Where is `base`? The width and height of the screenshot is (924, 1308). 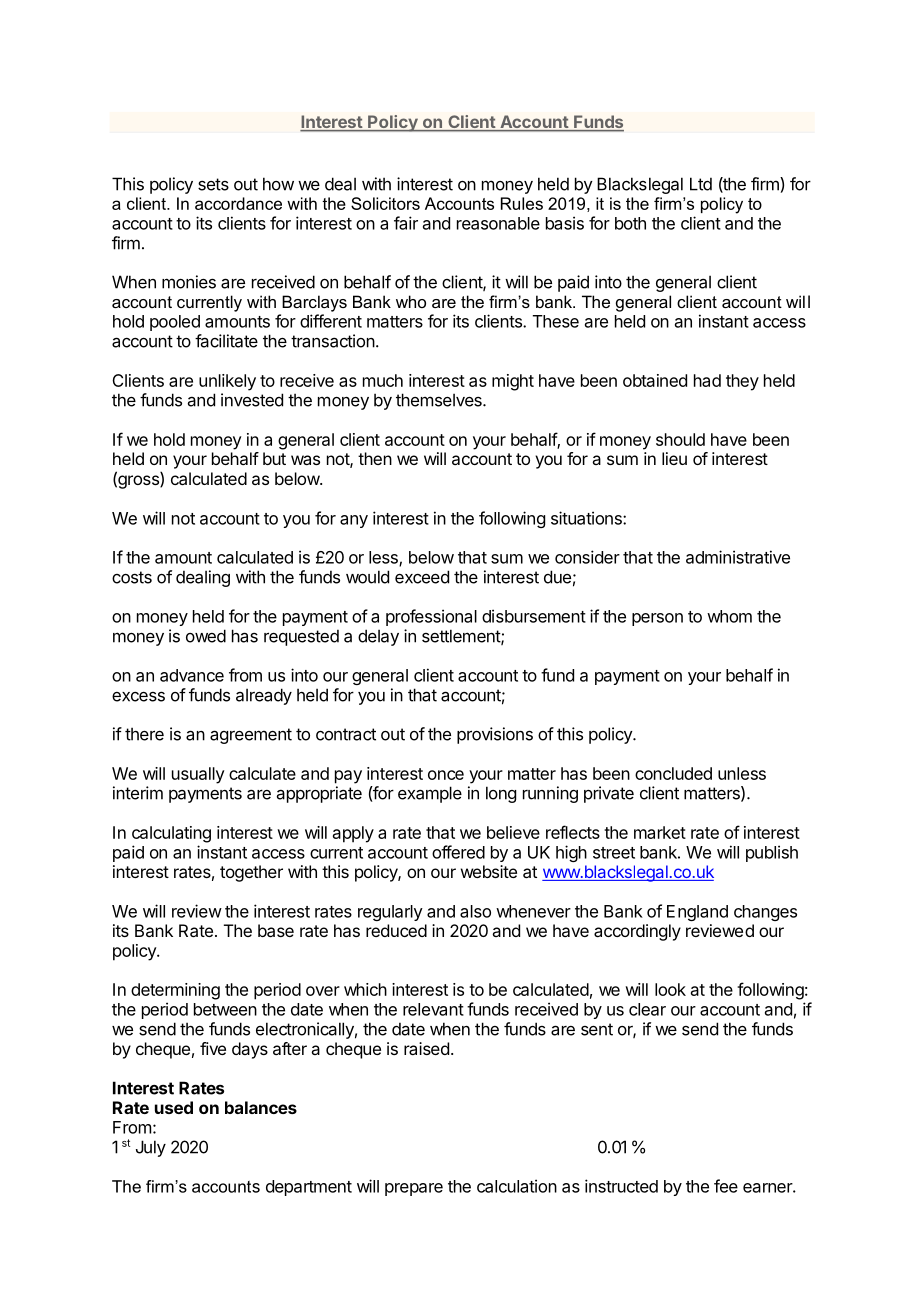 base is located at coordinates (276, 930).
